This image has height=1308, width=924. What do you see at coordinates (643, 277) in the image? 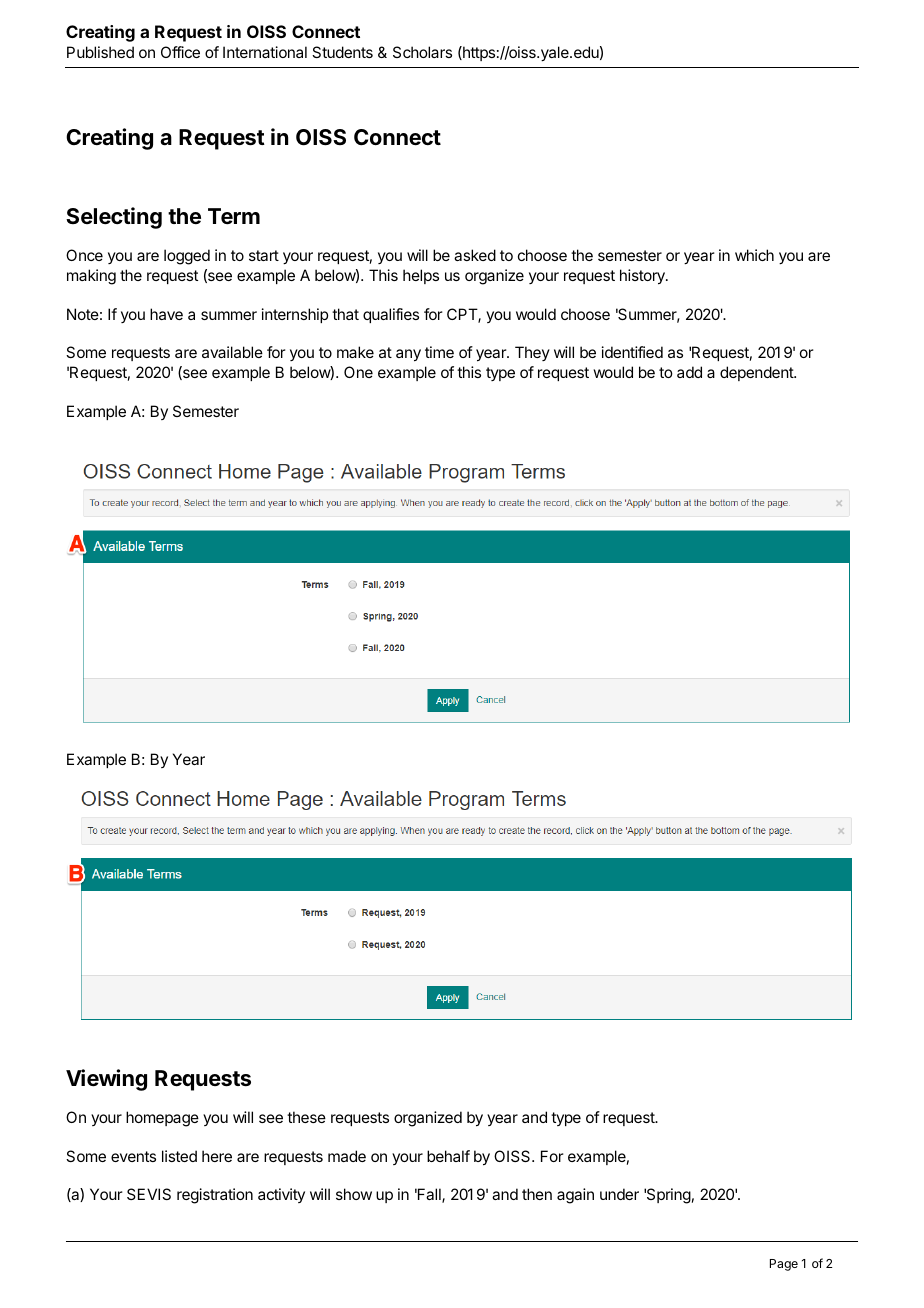
I see `history` at bounding box center [643, 277].
